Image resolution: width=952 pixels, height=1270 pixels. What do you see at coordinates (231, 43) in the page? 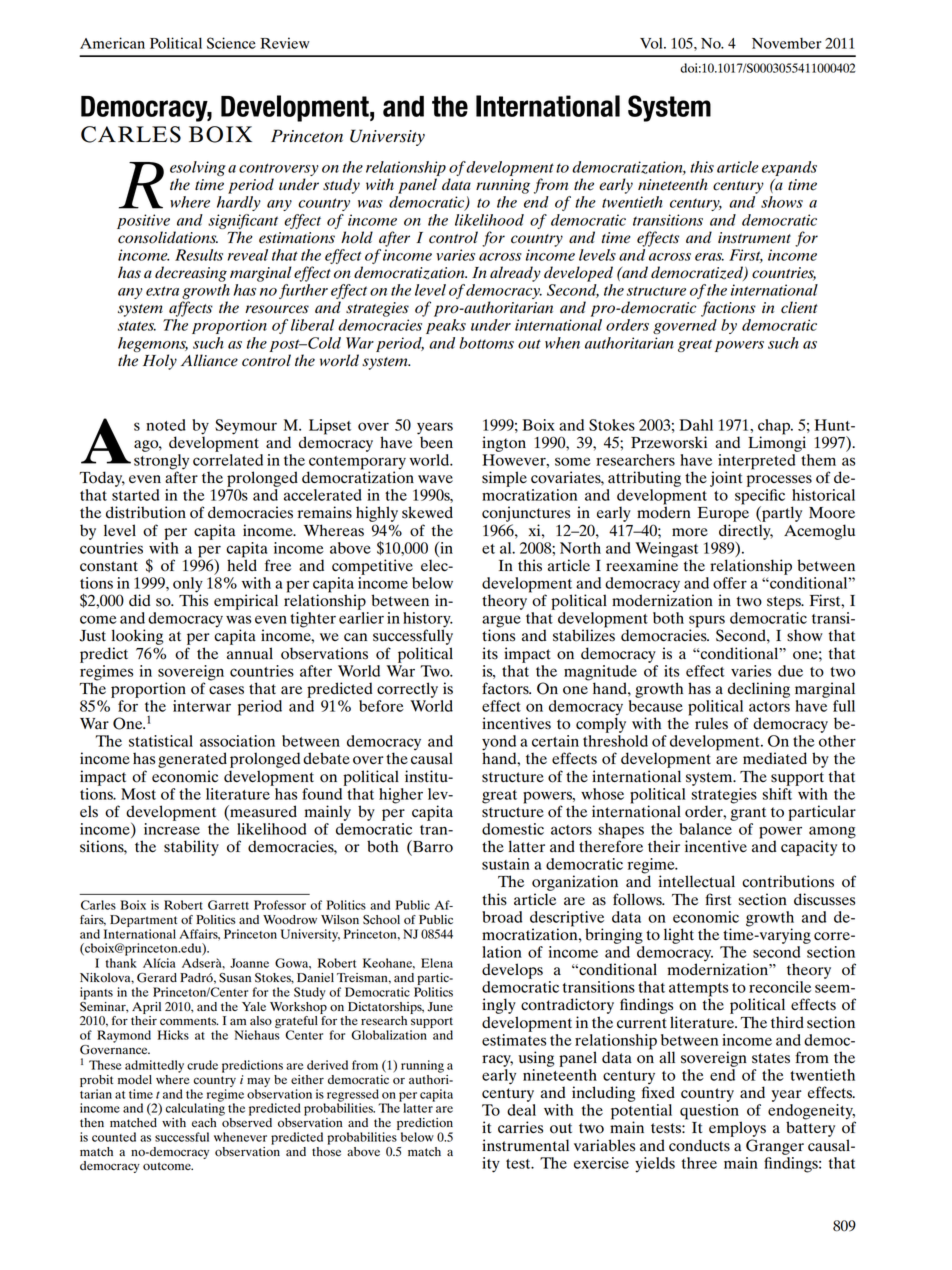
I see `Science` at bounding box center [231, 43].
